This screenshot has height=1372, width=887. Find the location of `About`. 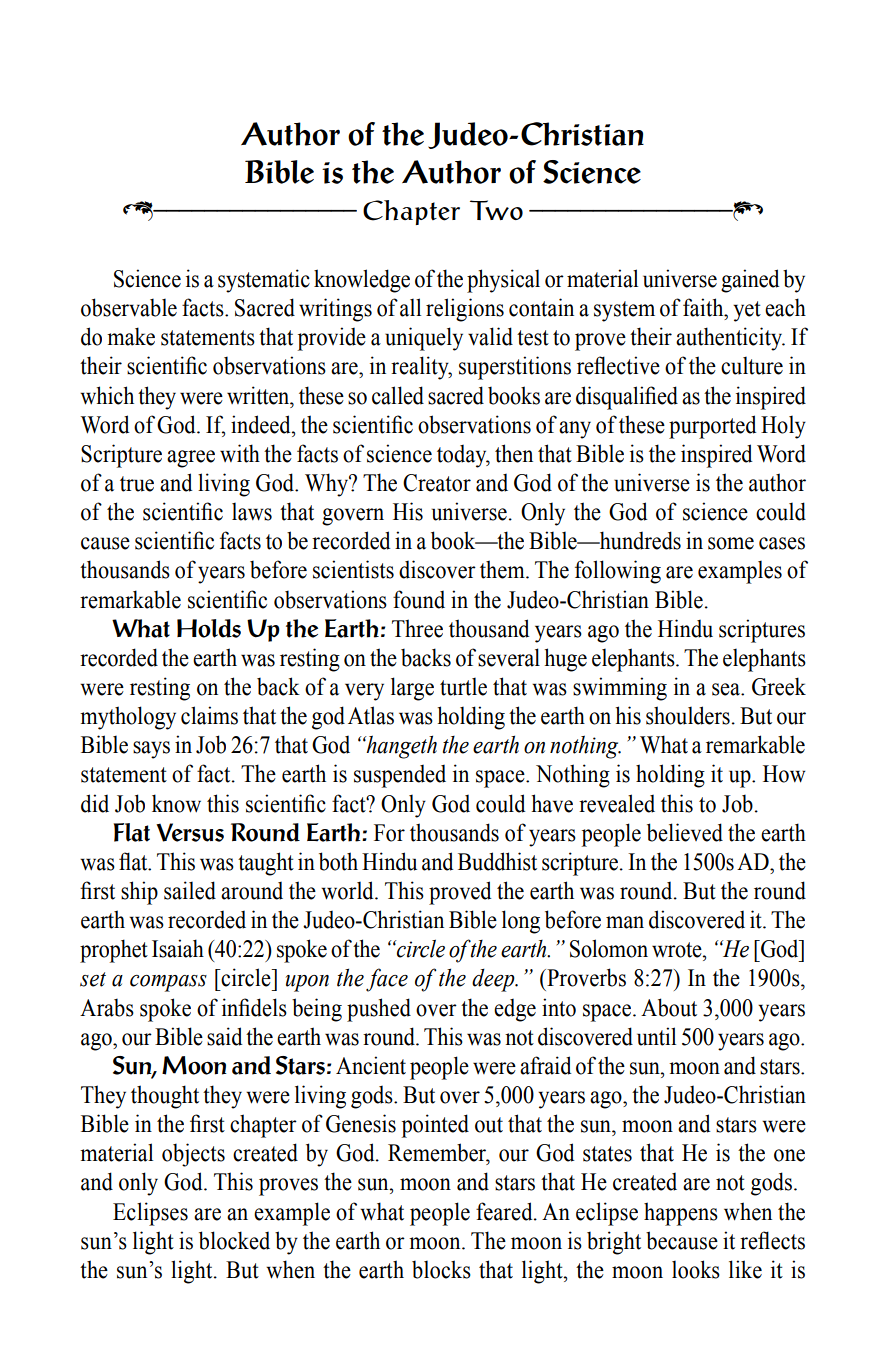

About is located at coordinates (669, 1007).
